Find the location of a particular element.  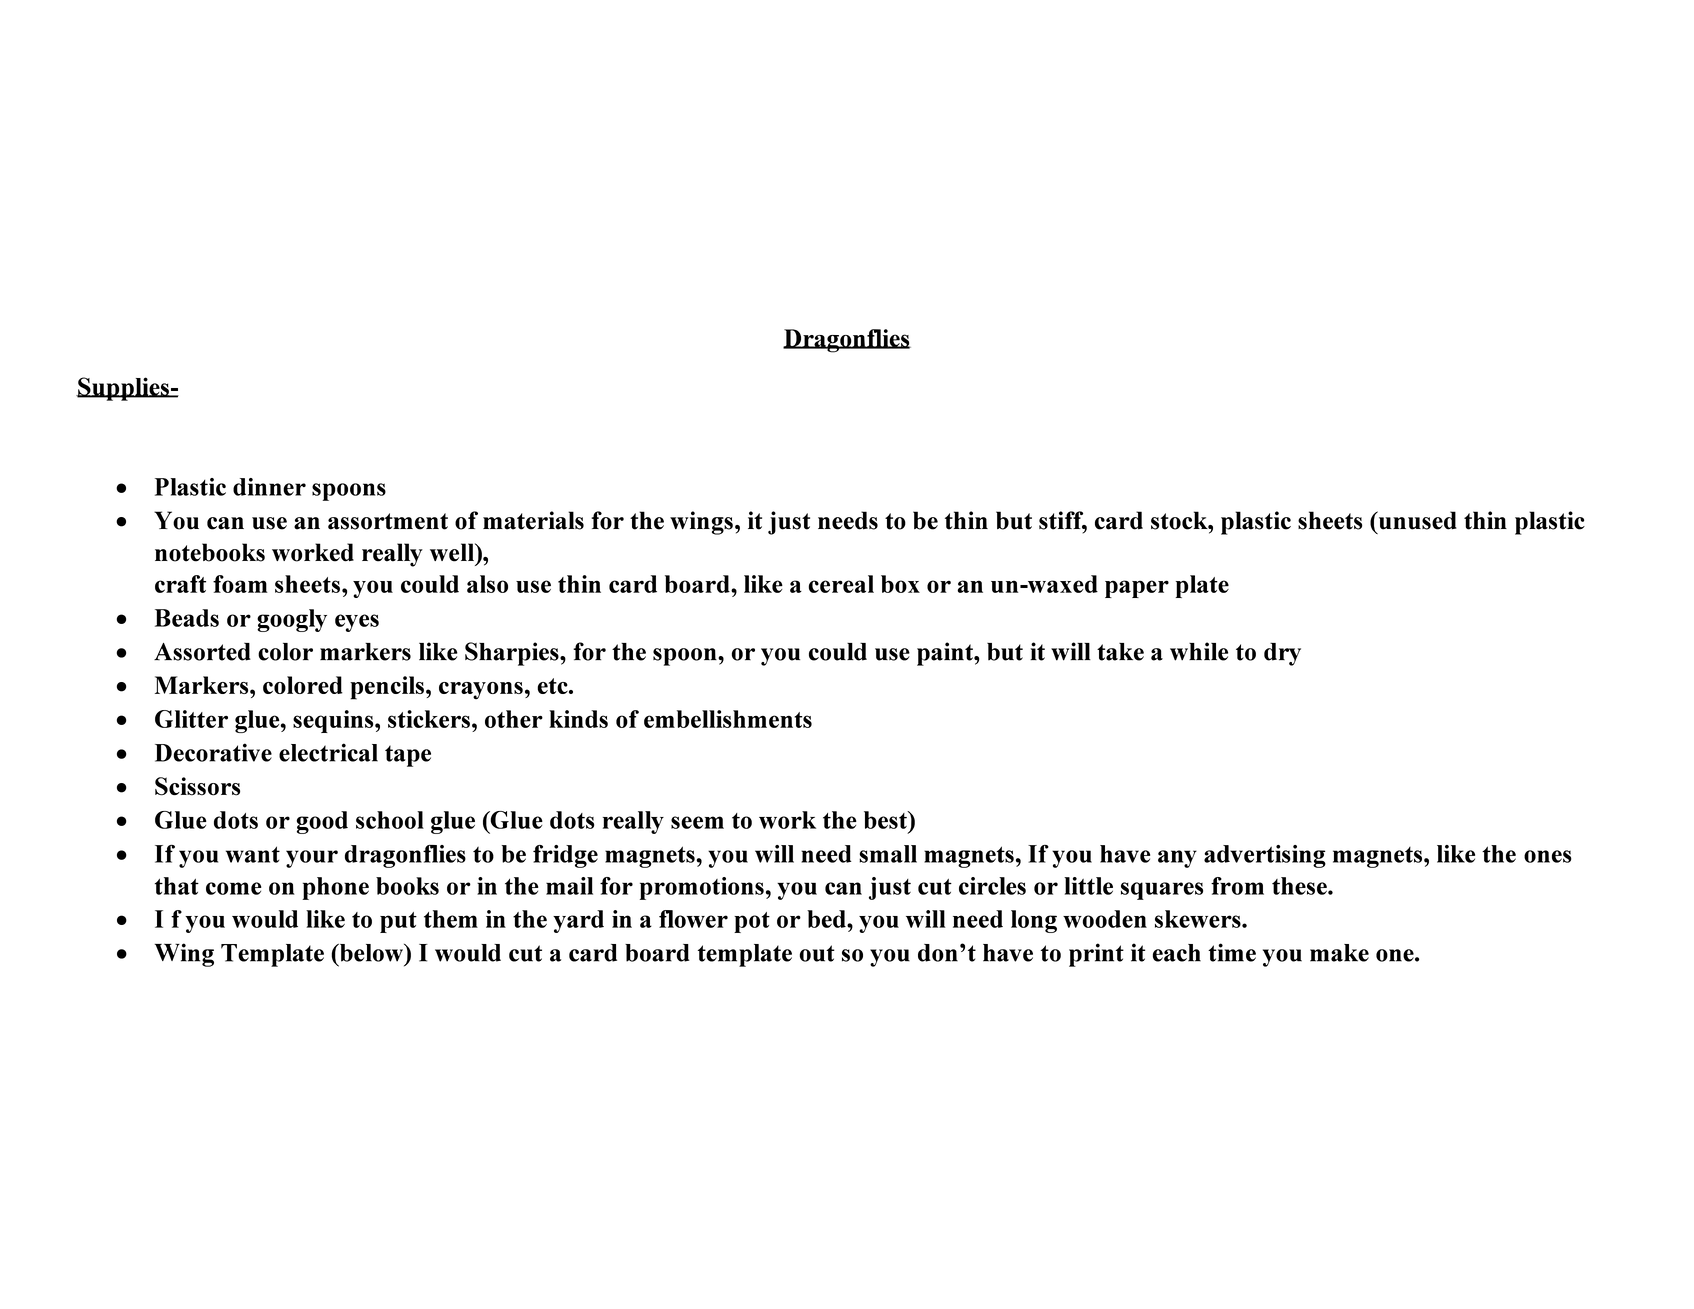

dinner is located at coordinates (269, 487).
